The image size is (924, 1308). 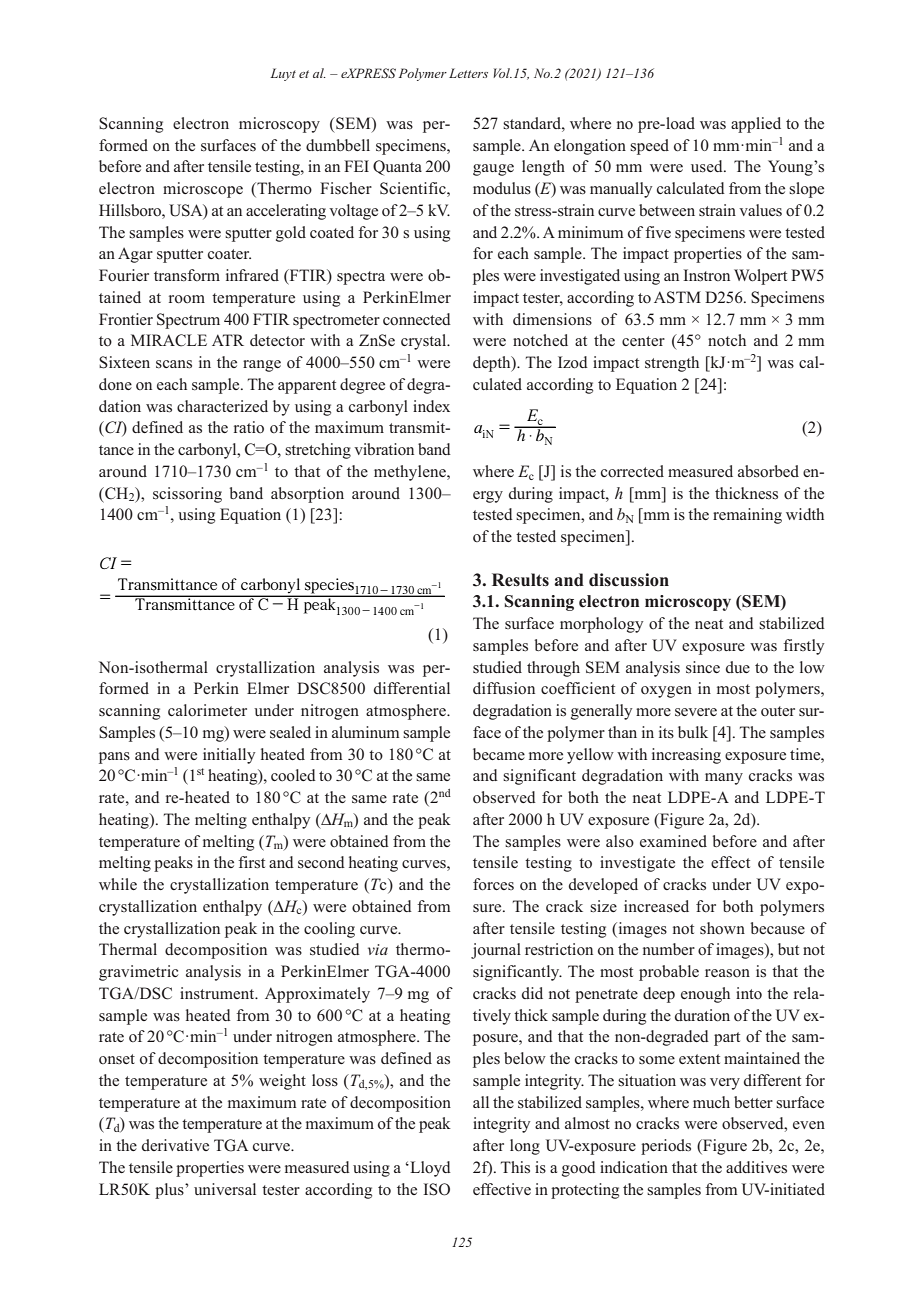 I want to click on depth, so click(x=493, y=364).
